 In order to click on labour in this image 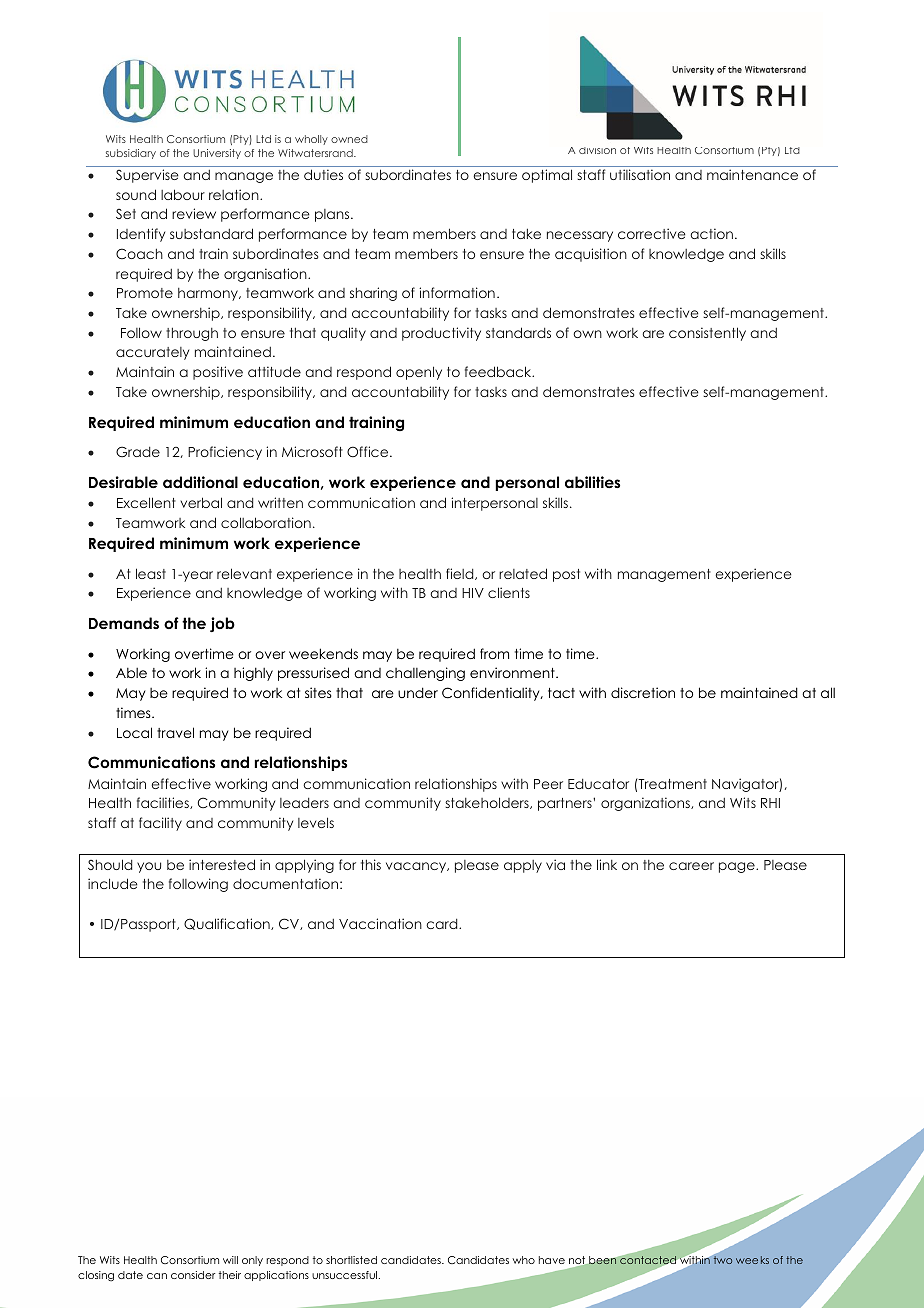, I will do `click(183, 194)`.
